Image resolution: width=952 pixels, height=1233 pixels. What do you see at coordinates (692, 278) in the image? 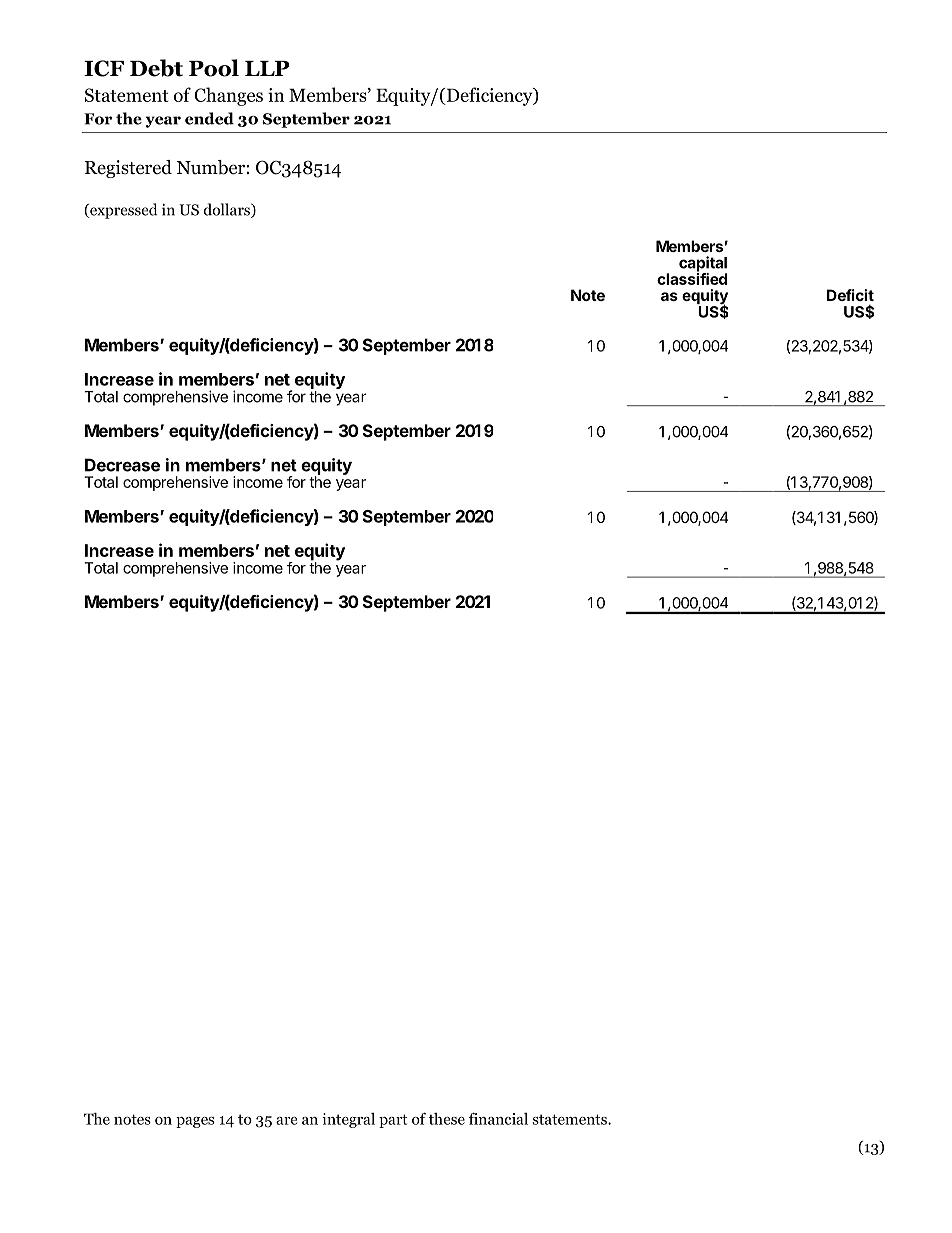
I see `classified` at bounding box center [692, 278].
